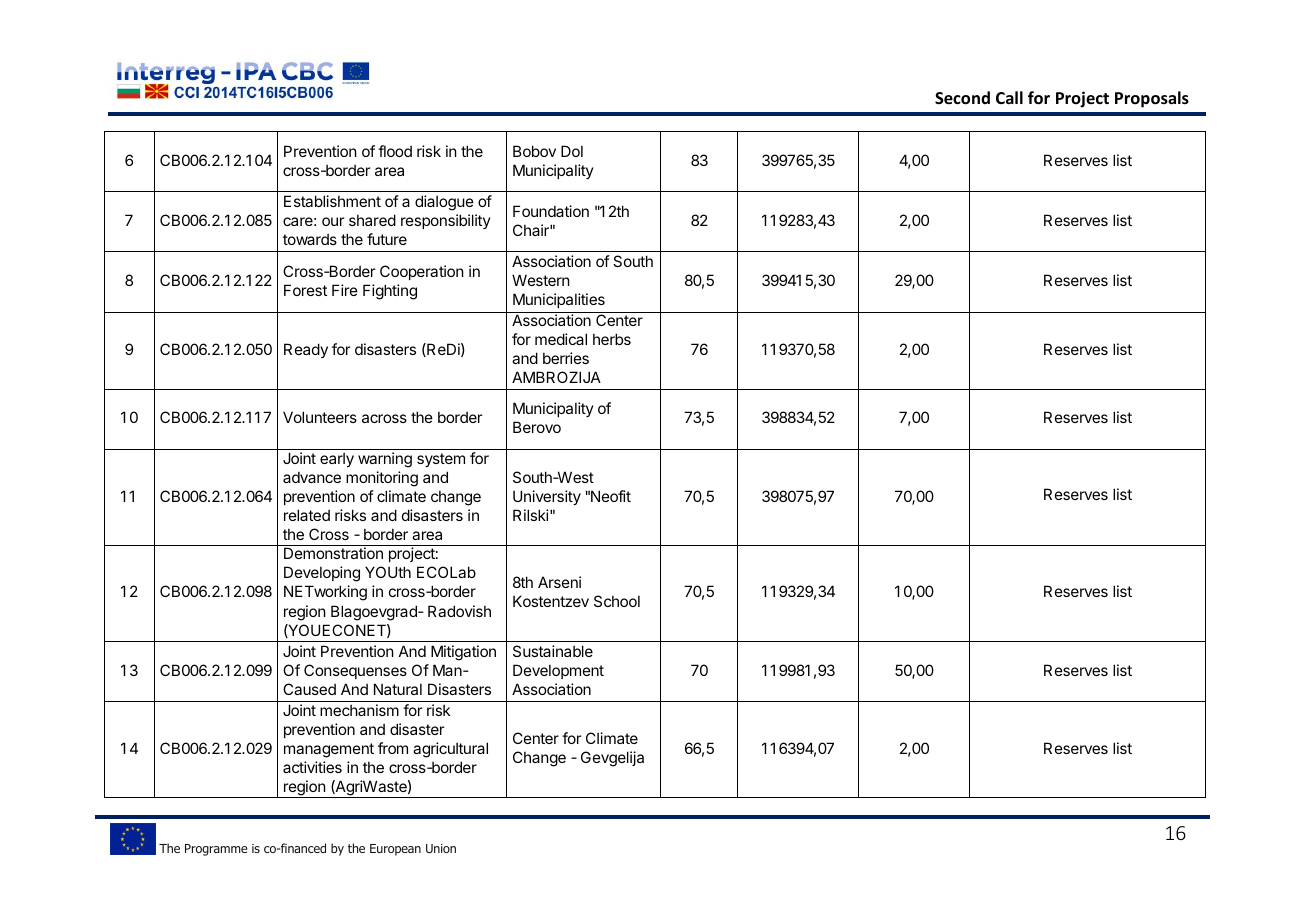 This screenshot has height=924, width=1308. What do you see at coordinates (395, 850) in the screenshot?
I see `European` at bounding box center [395, 850].
